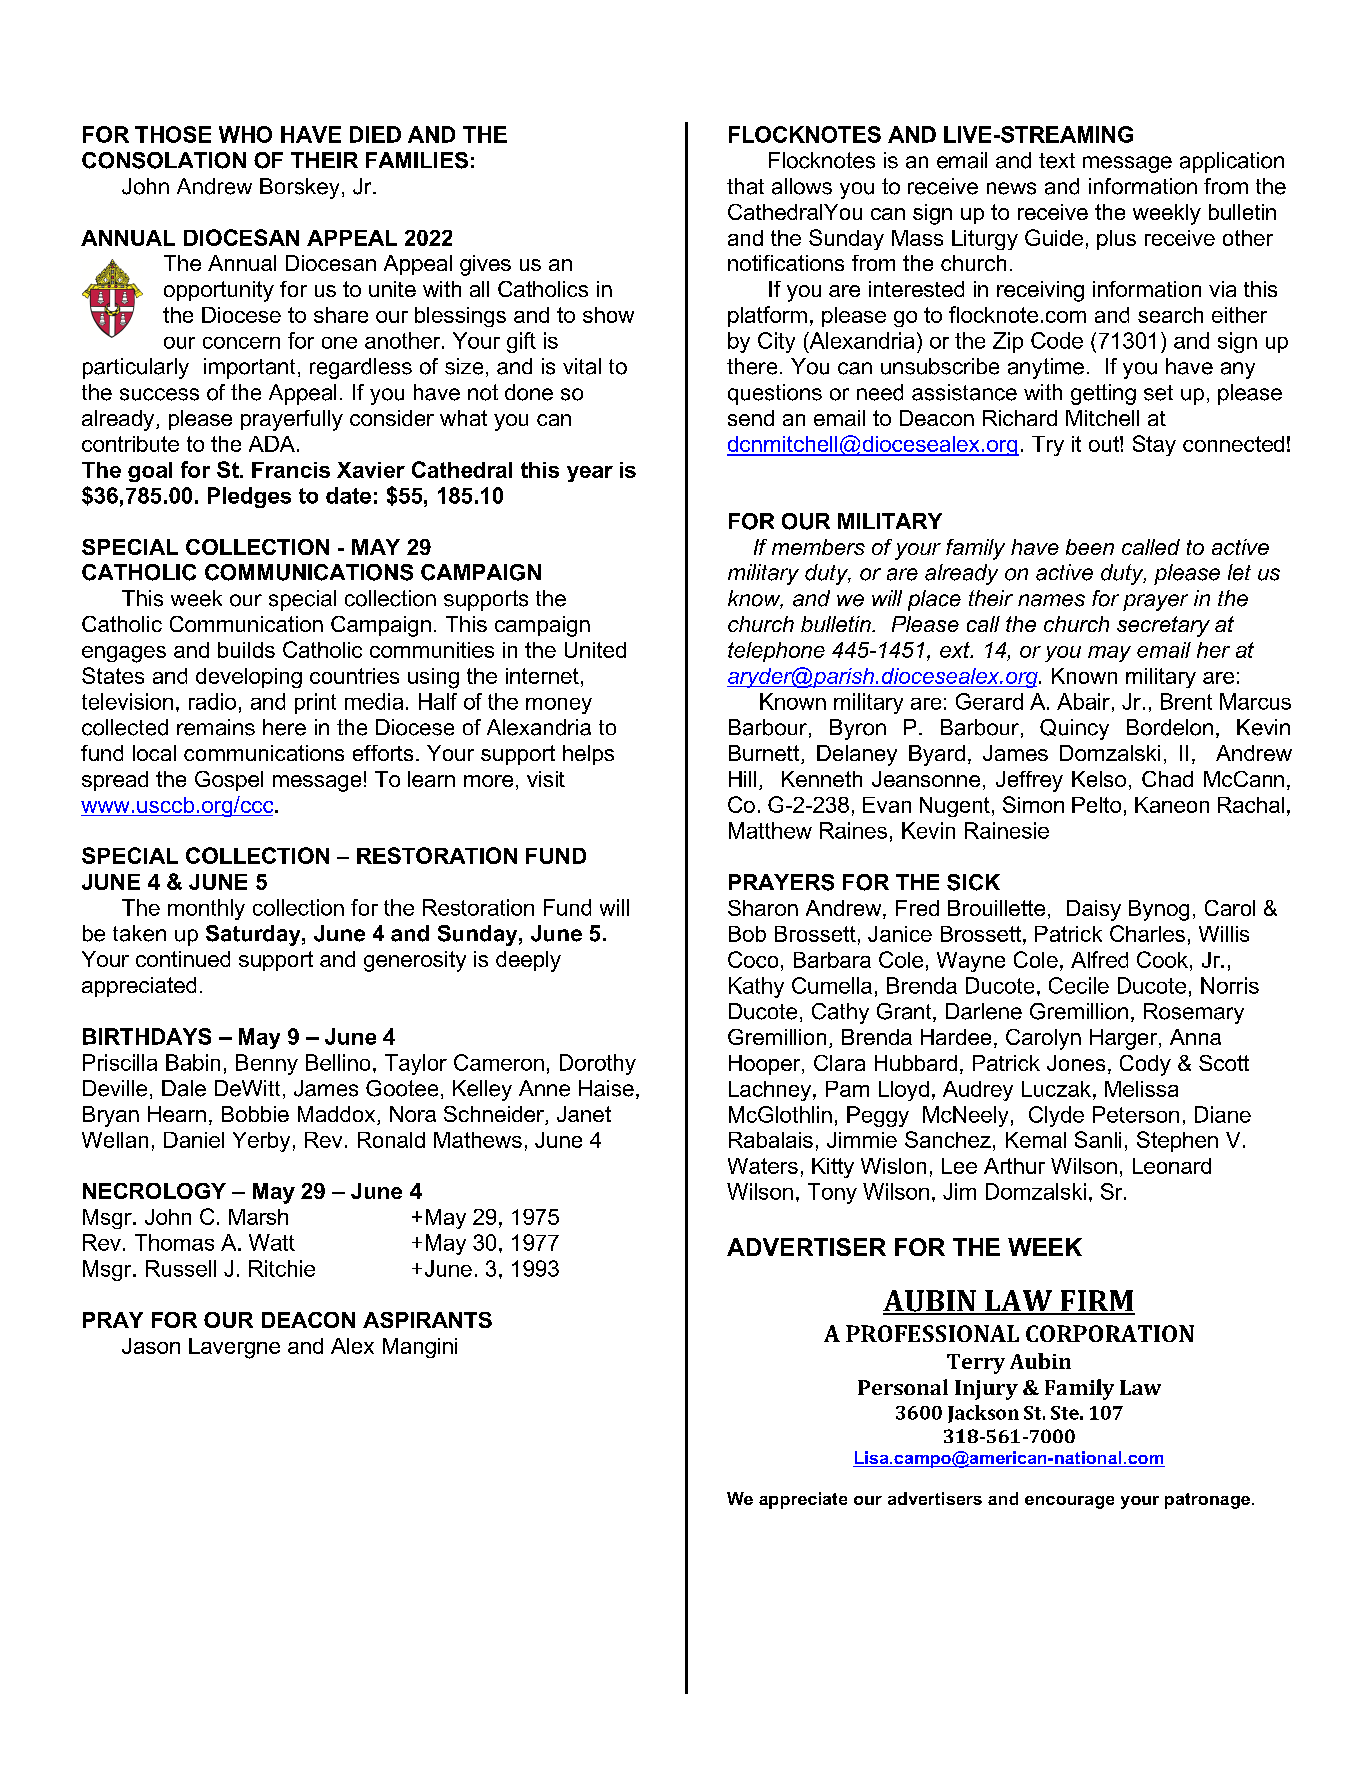  I want to click on that, so click(745, 186).
